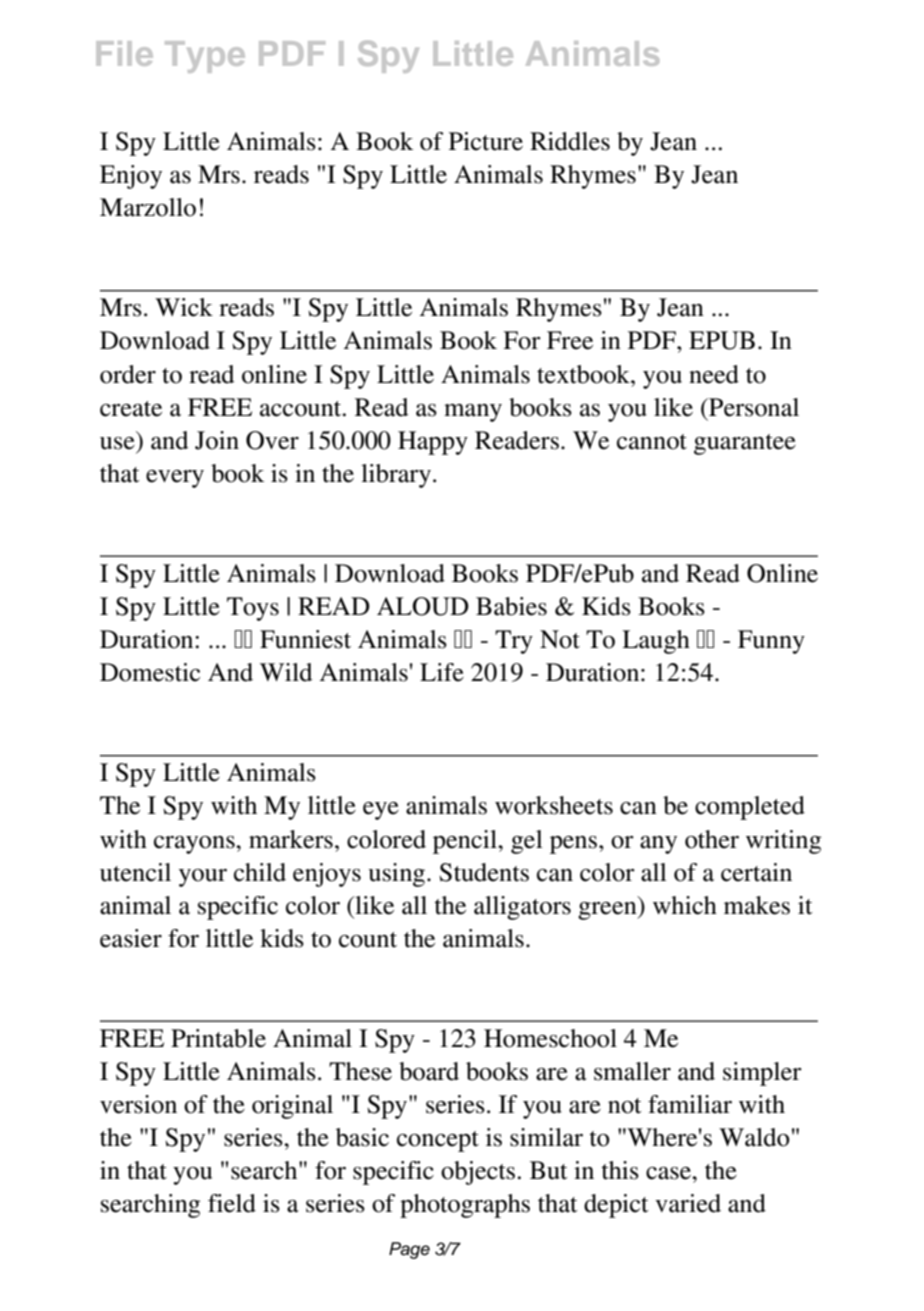 This page has height=1311, width=924. What do you see at coordinates (486, 141) in the page?
I see `Picture` at bounding box center [486, 141].
